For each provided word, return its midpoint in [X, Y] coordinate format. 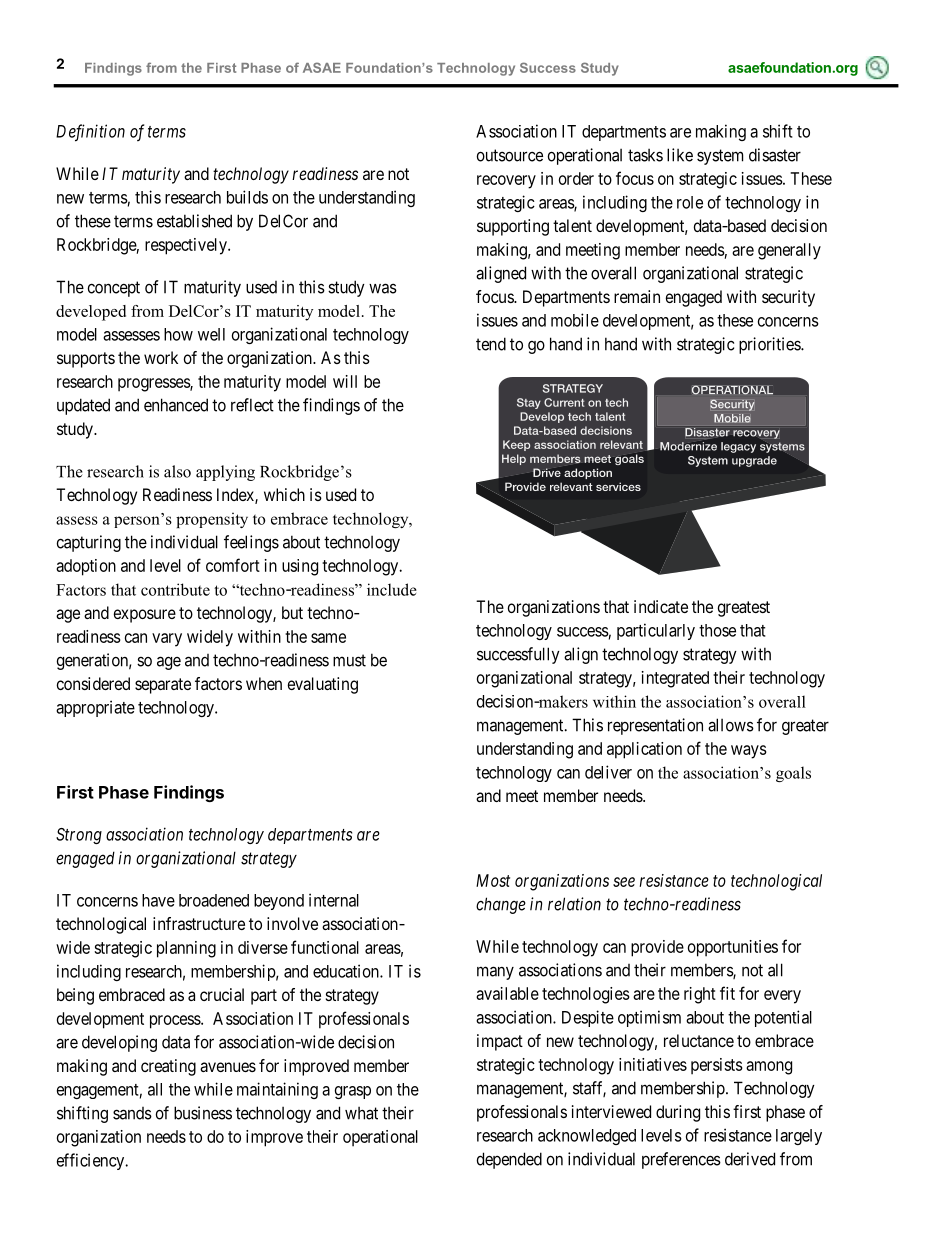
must [349, 660]
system [720, 157]
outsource [510, 155]
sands [132, 1113]
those [717, 630]
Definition [90, 133]
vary [167, 640]
